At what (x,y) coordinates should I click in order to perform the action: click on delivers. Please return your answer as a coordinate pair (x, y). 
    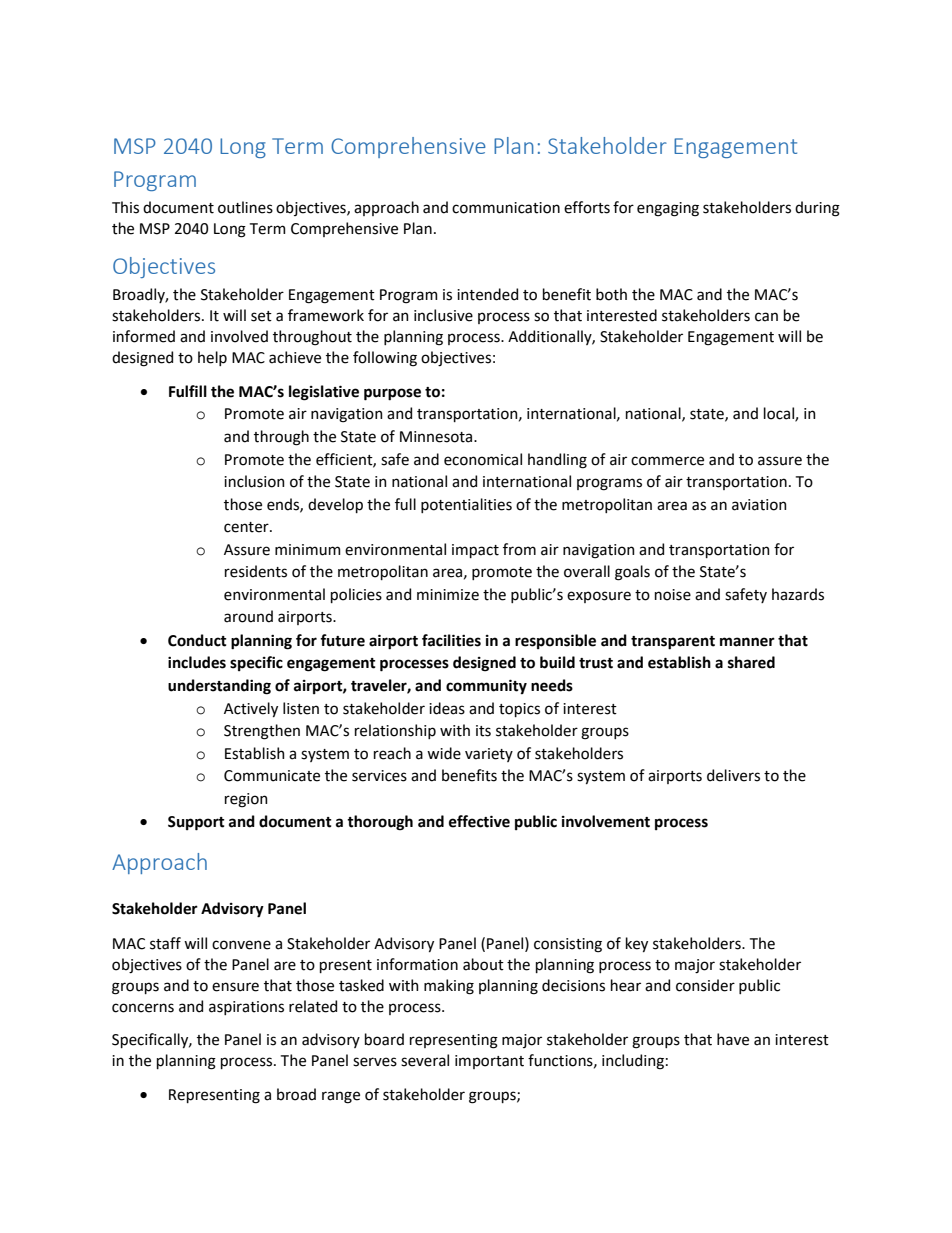
    Looking at the image, I should click on (733, 775).
